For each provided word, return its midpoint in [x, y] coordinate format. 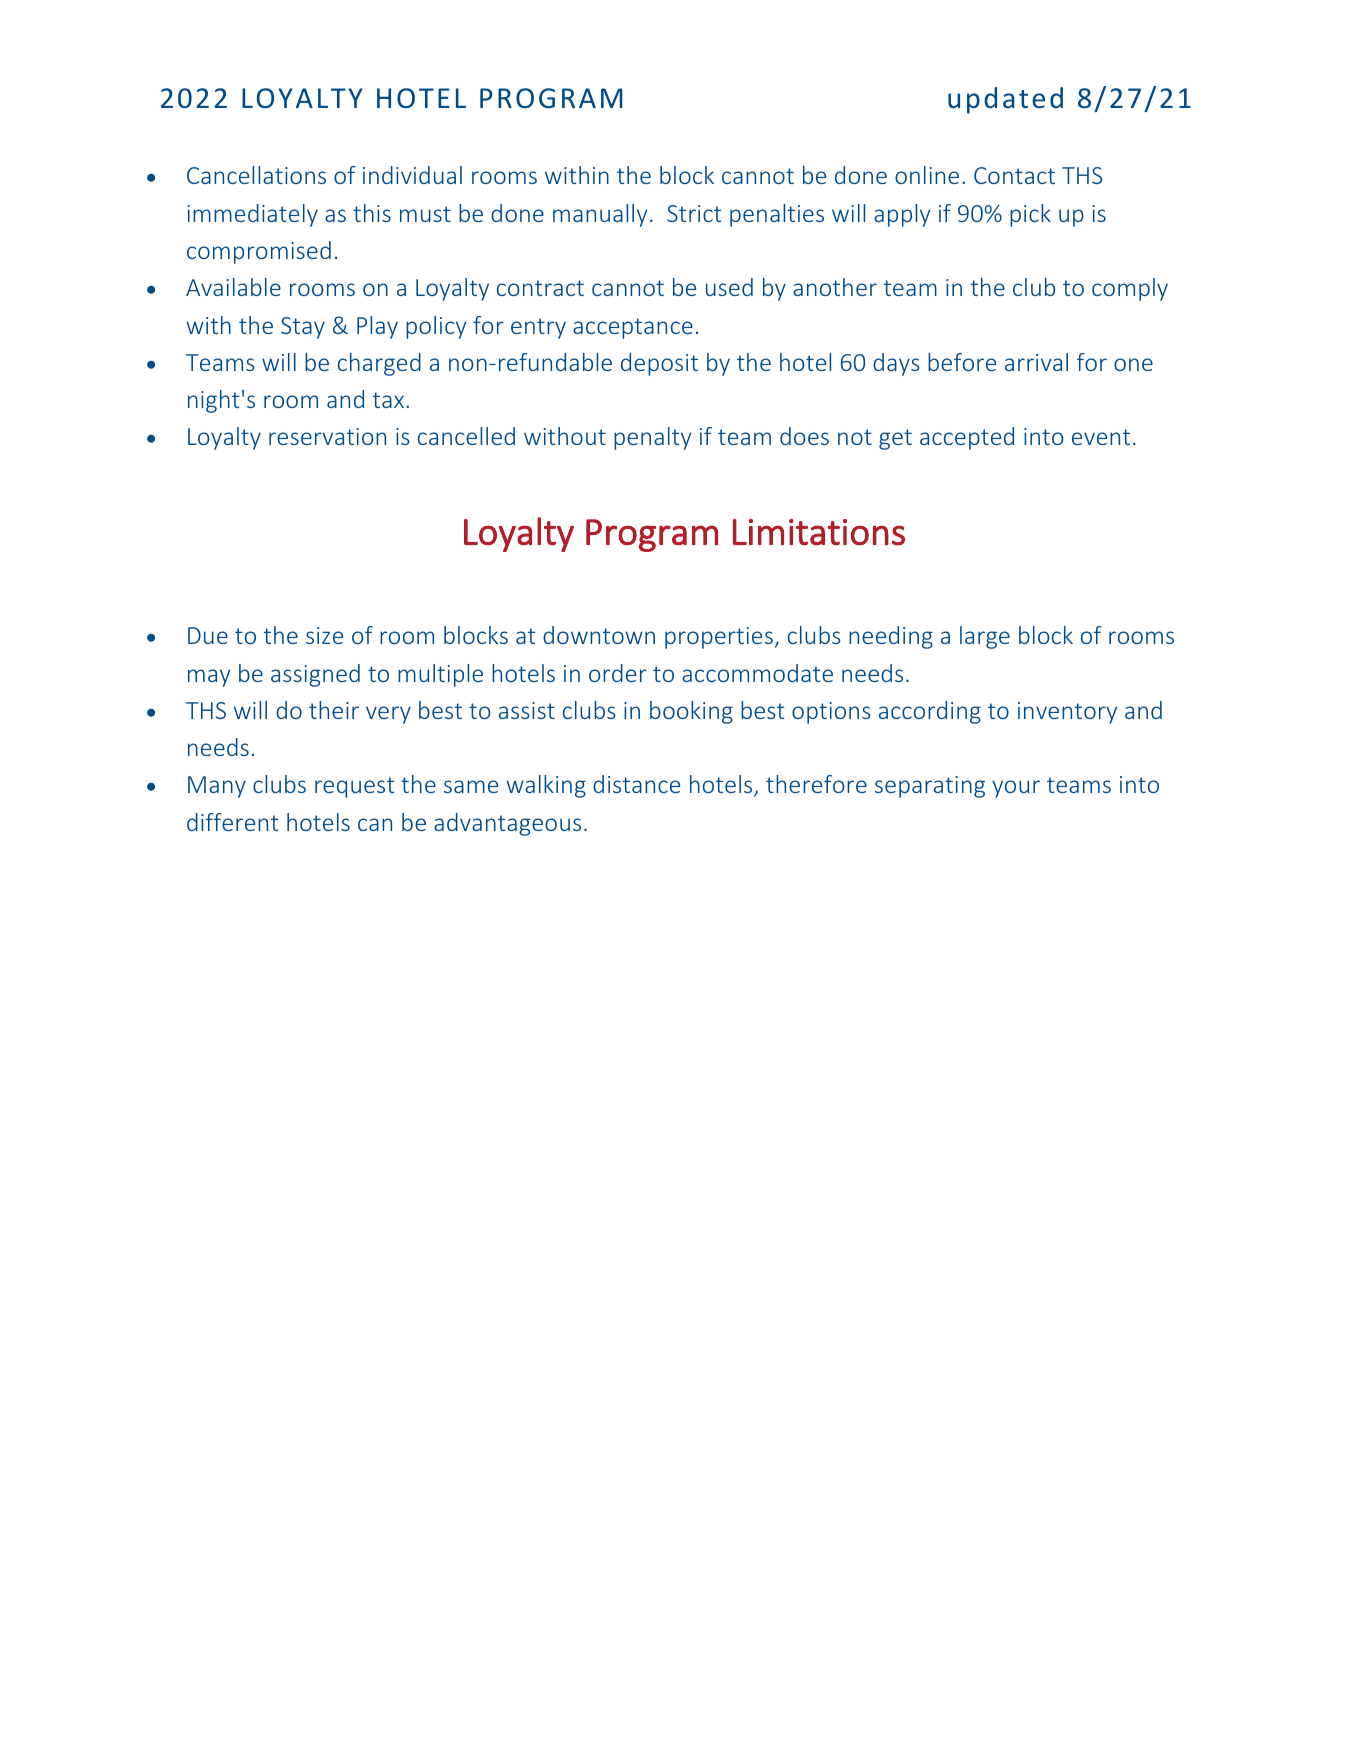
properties [719, 638]
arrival [1036, 362]
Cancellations [256, 175]
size [324, 635]
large [985, 637]
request [354, 787]
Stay [303, 328]
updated [1005, 100]
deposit [659, 364]
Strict [694, 213]
